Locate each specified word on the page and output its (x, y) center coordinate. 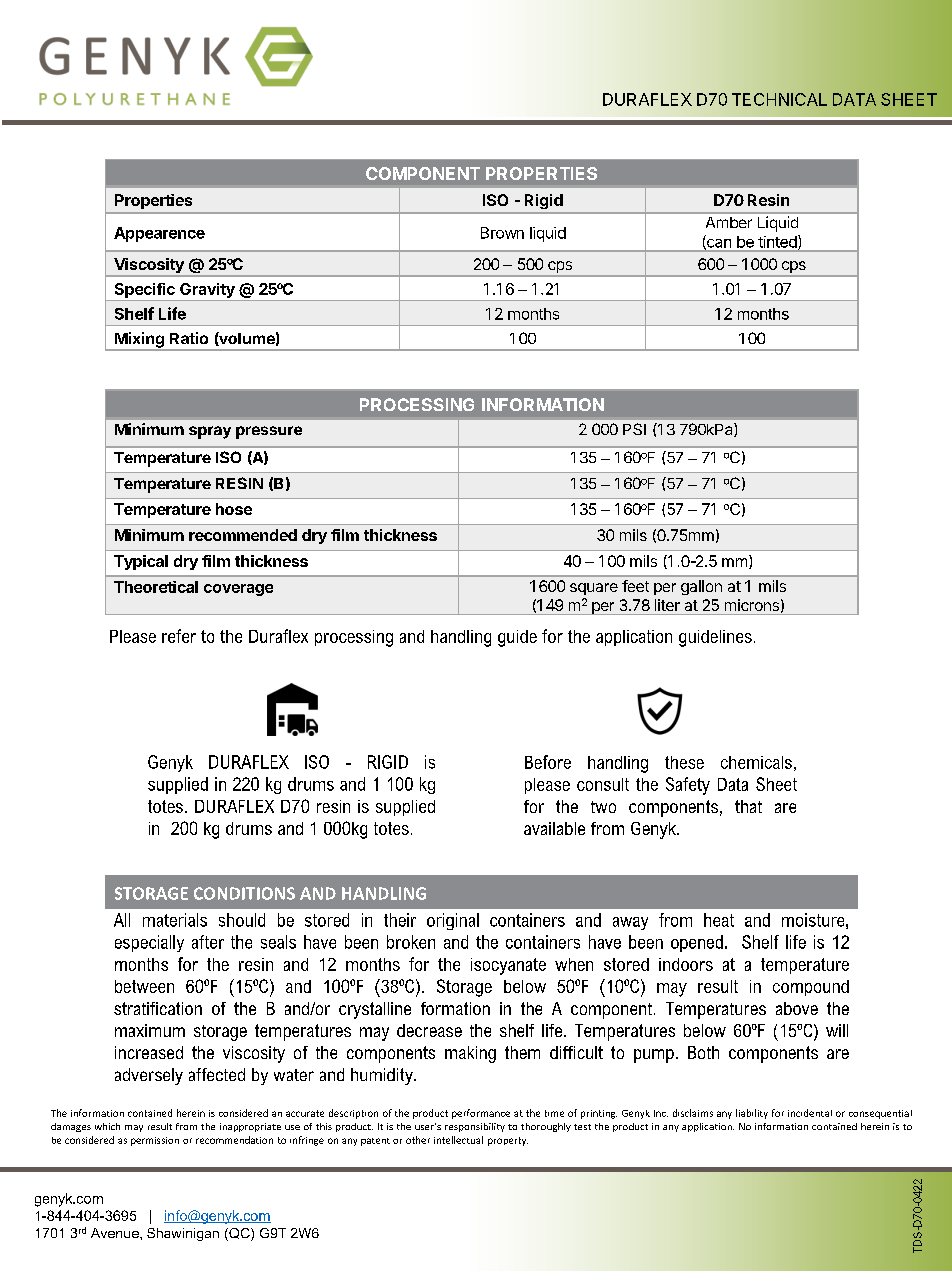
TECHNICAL (779, 99)
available (554, 828)
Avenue (116, 1233)
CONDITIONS (244, 893)
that (748, 806)
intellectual (458, 1140)
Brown (502, 233)
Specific (145, 290)
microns (752, 605)
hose (234, 509)
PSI (634, 429)
